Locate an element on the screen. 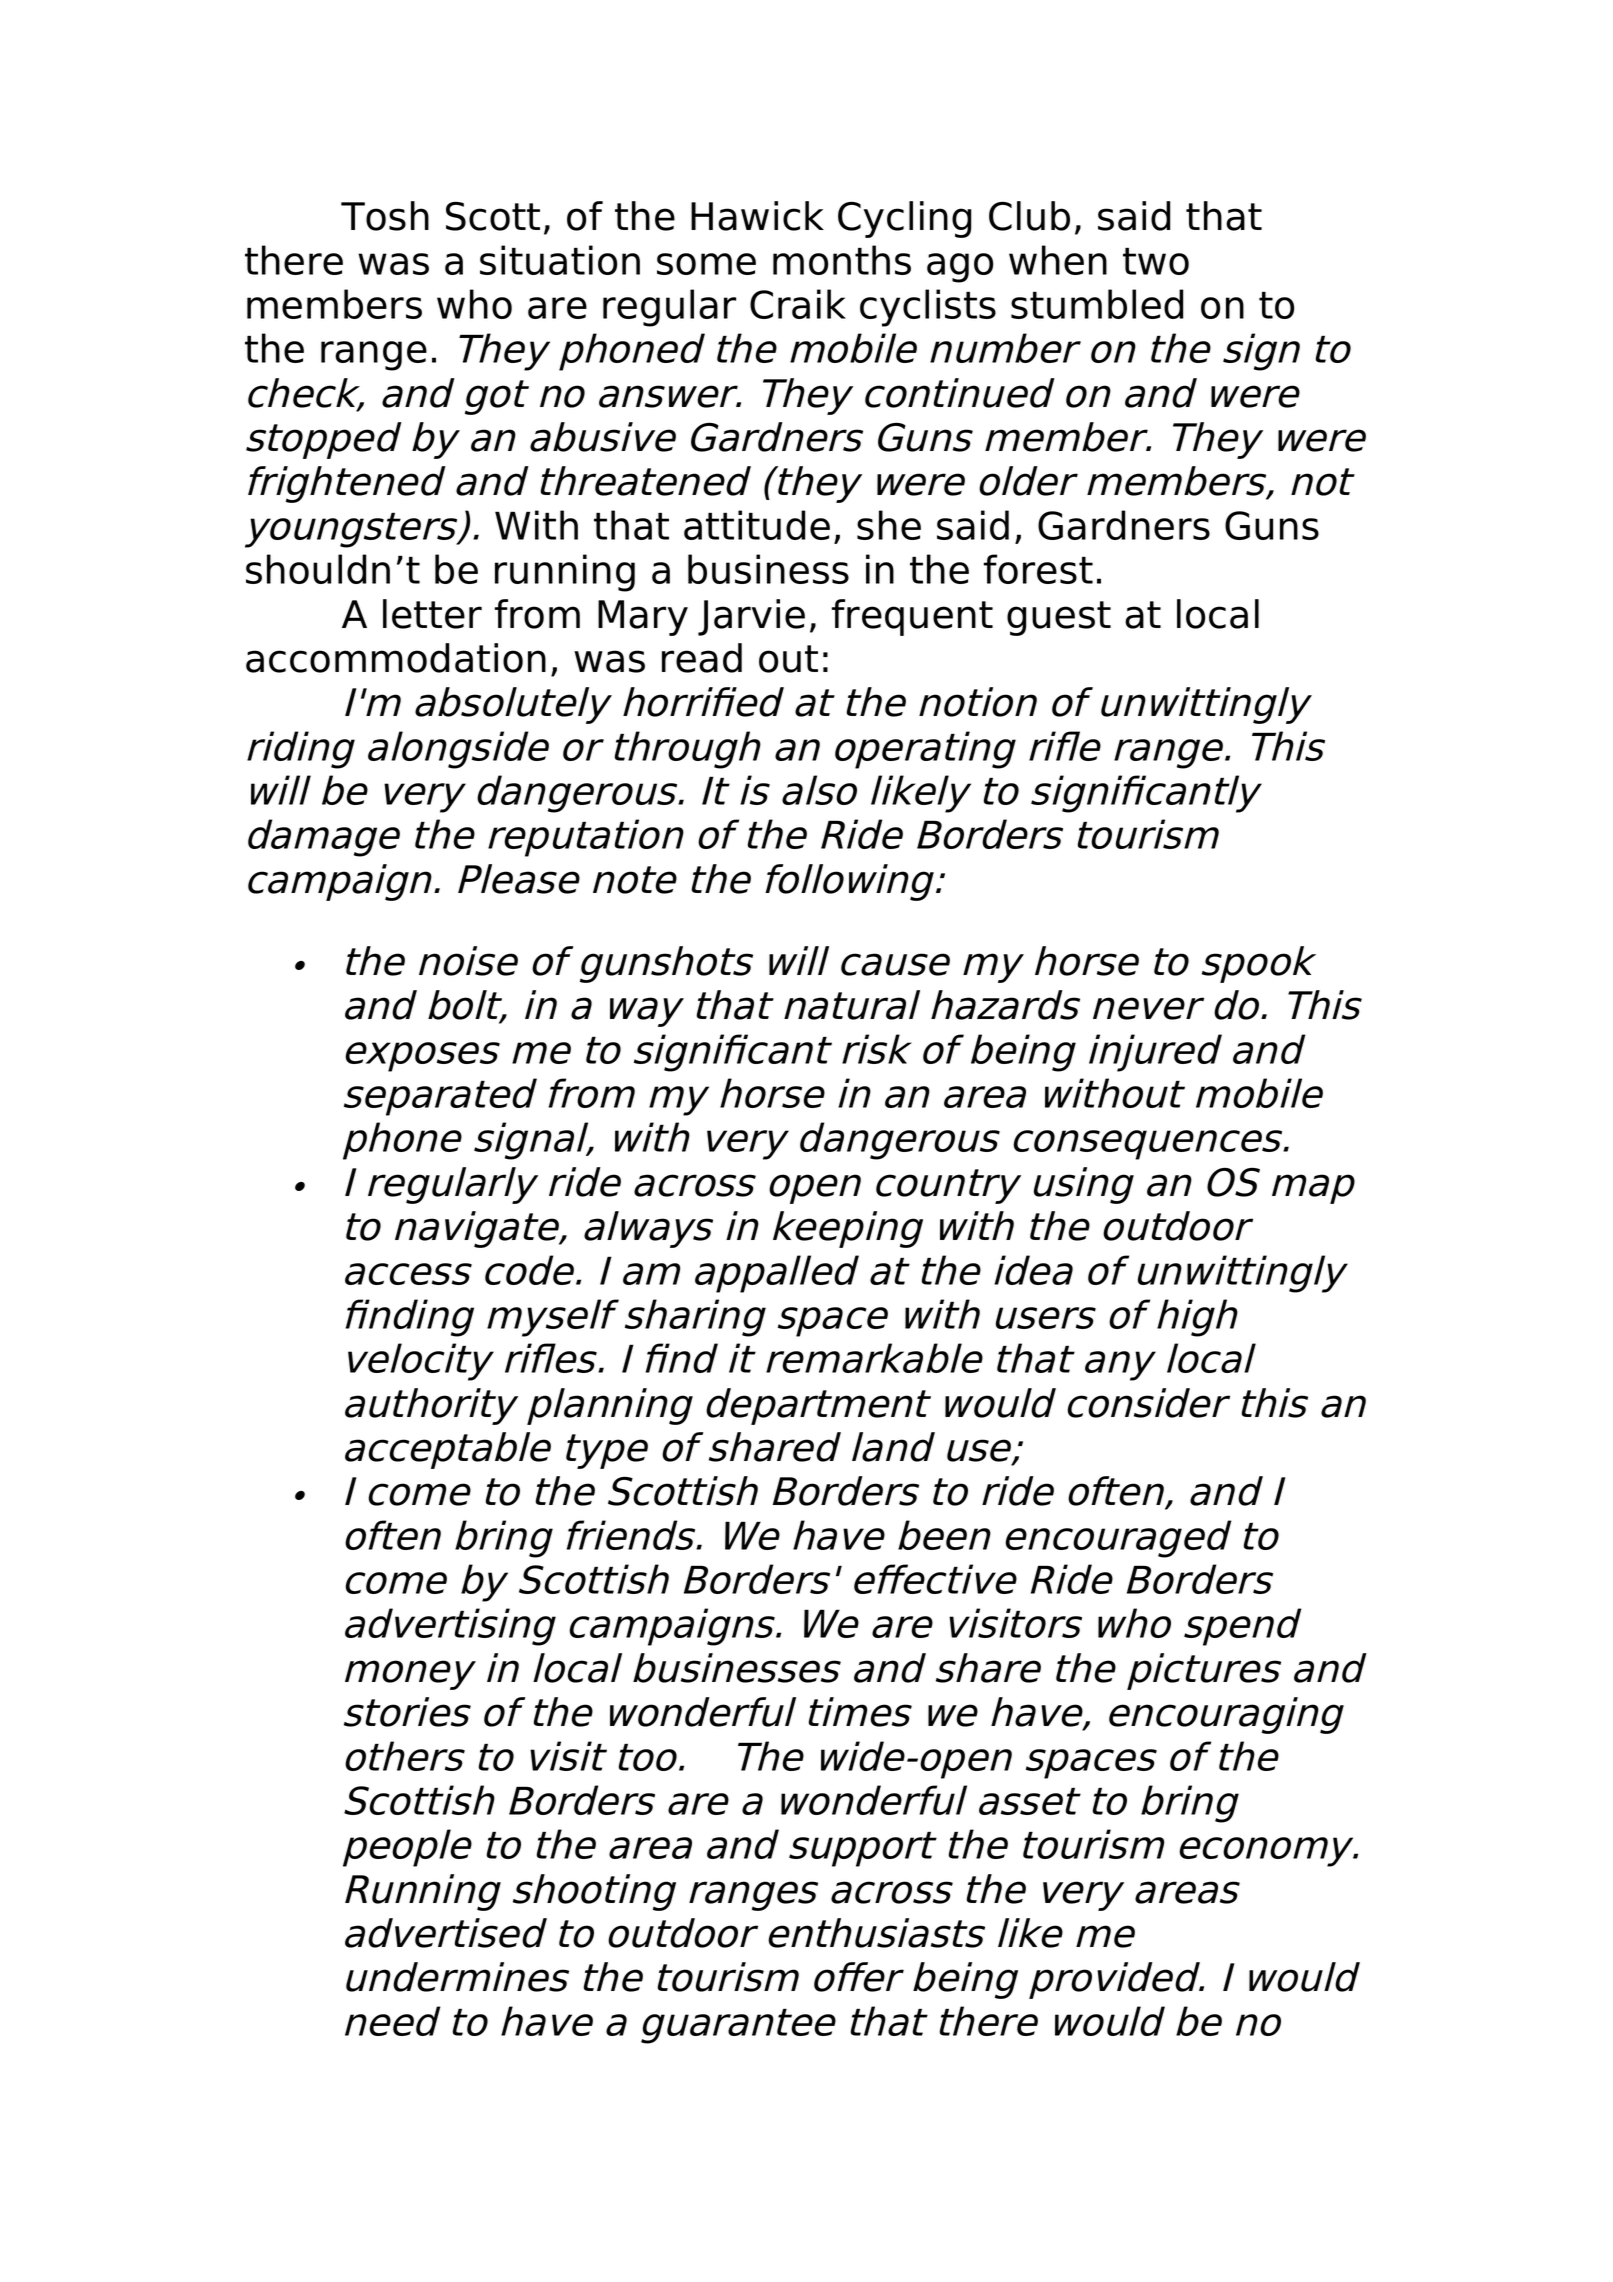  attitude is located at coordinates (757, 525).
